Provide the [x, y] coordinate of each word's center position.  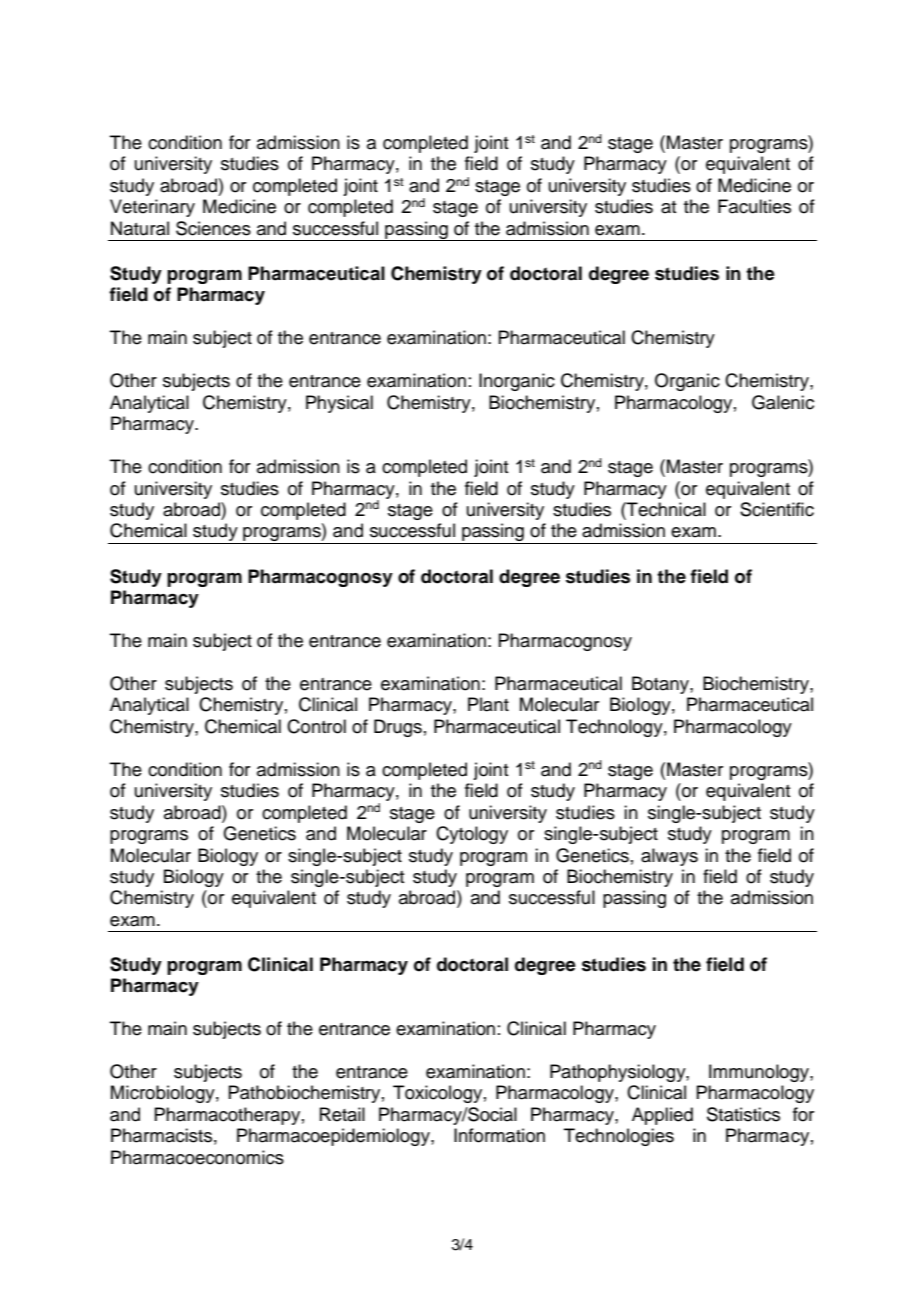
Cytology [472, 835]
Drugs [398, 728]
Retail [342, 1114]
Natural [140, 228]
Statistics [743, 1114]
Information [499, 1135]
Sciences [213, 228]
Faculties [754, 206]
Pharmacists [161, 1135]
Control [316, 726]
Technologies [619, 1137]
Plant [488, 704]
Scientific [777, 509]
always [669, 857]
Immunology [760, 1073]
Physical [339, 404]
